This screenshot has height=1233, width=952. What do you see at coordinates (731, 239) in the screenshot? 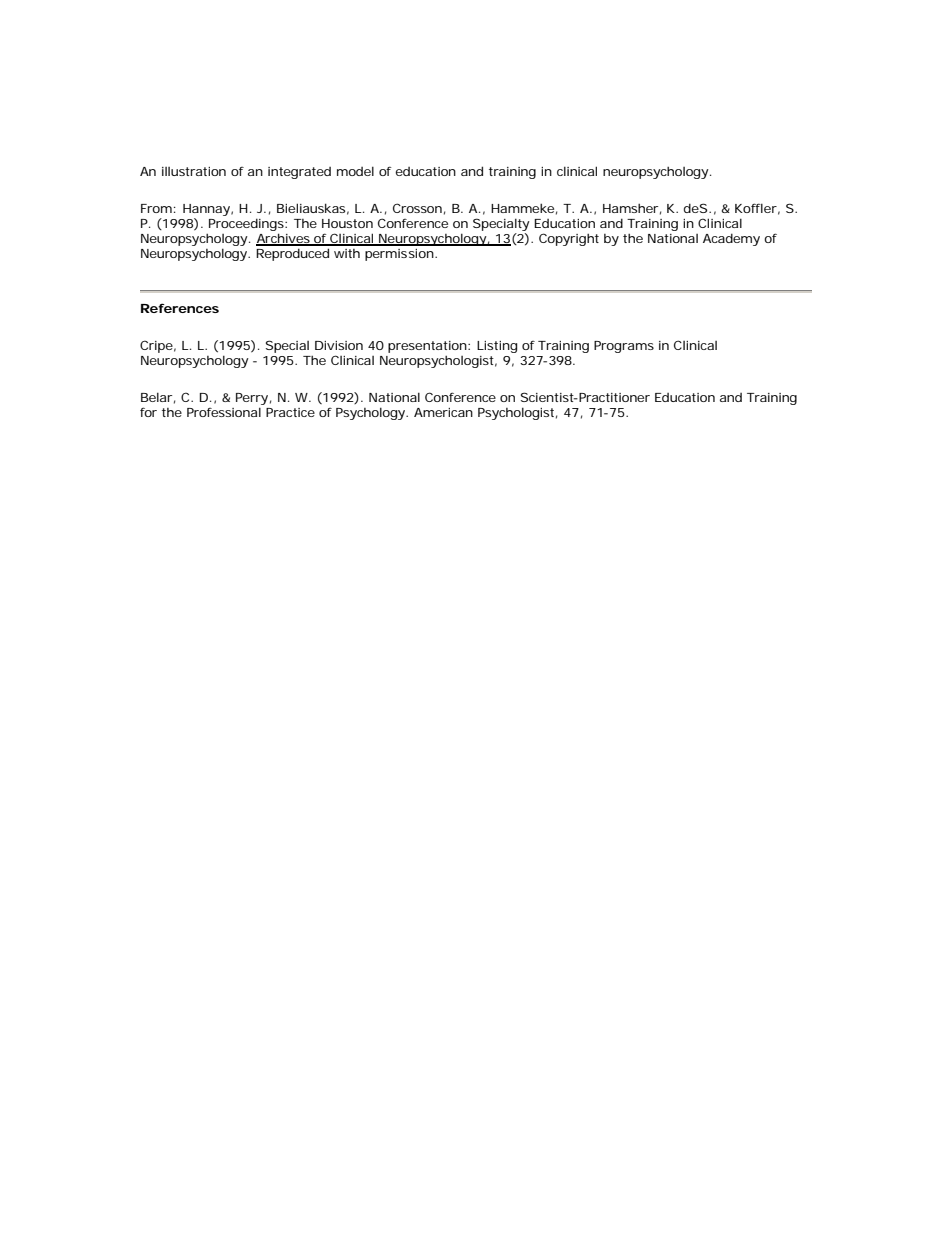
I see `Academy` at bounding box center [731, 239].
